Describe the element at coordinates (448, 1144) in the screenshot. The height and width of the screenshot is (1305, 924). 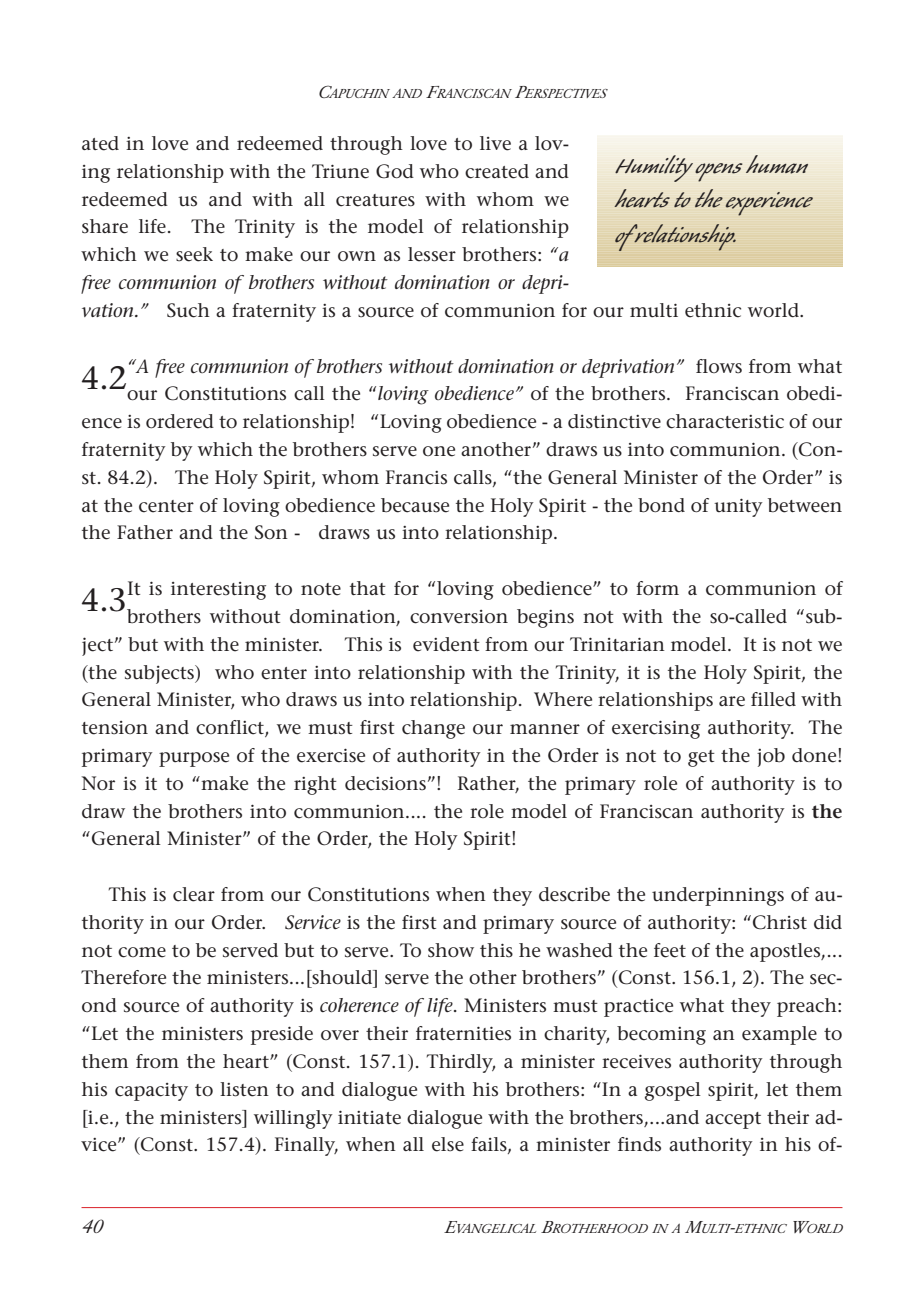
I see `else` at that location.
